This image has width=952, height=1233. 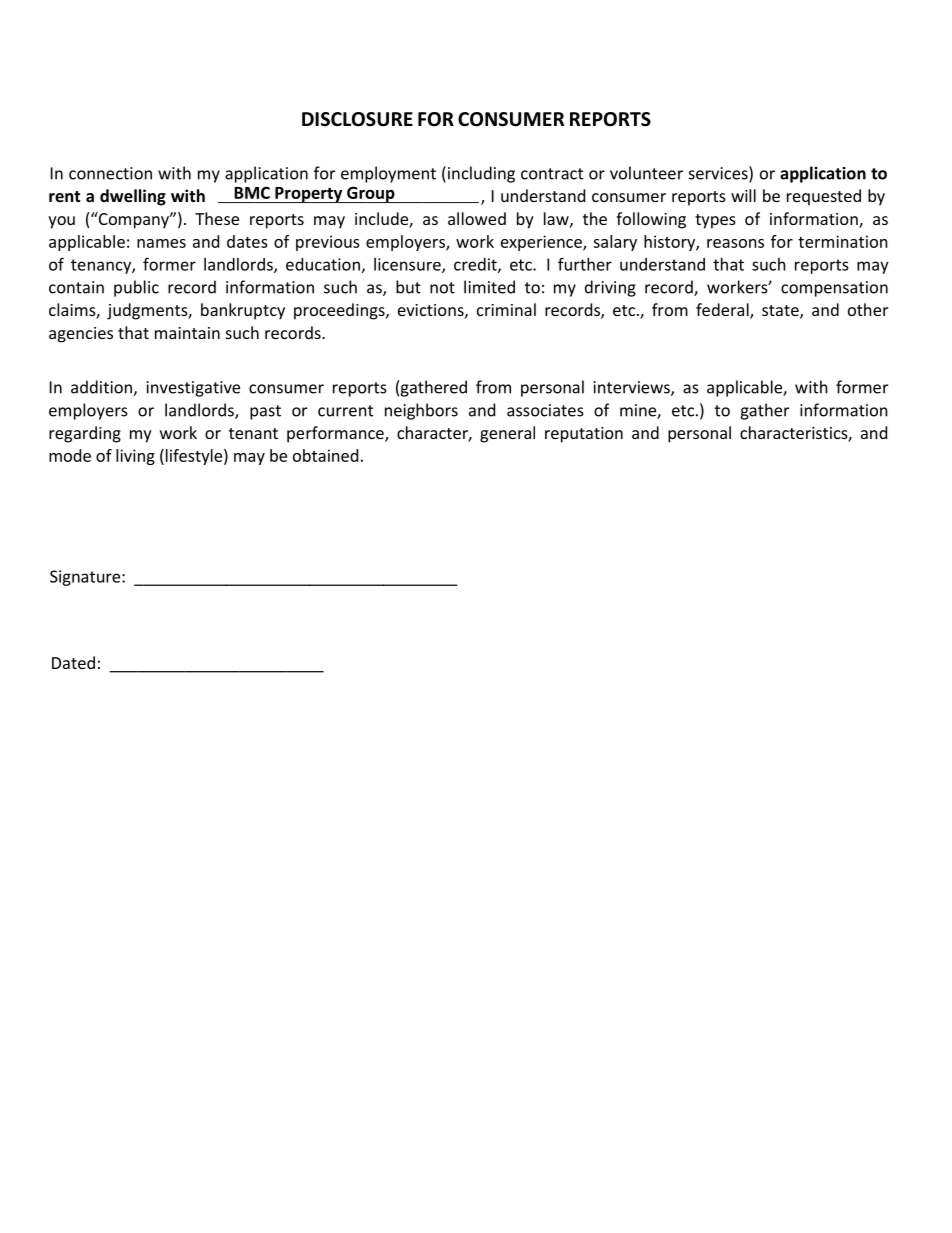 What do you see at coordinates (110, 173) in the image?
I see `connection` at bounding box center [110, 173].
